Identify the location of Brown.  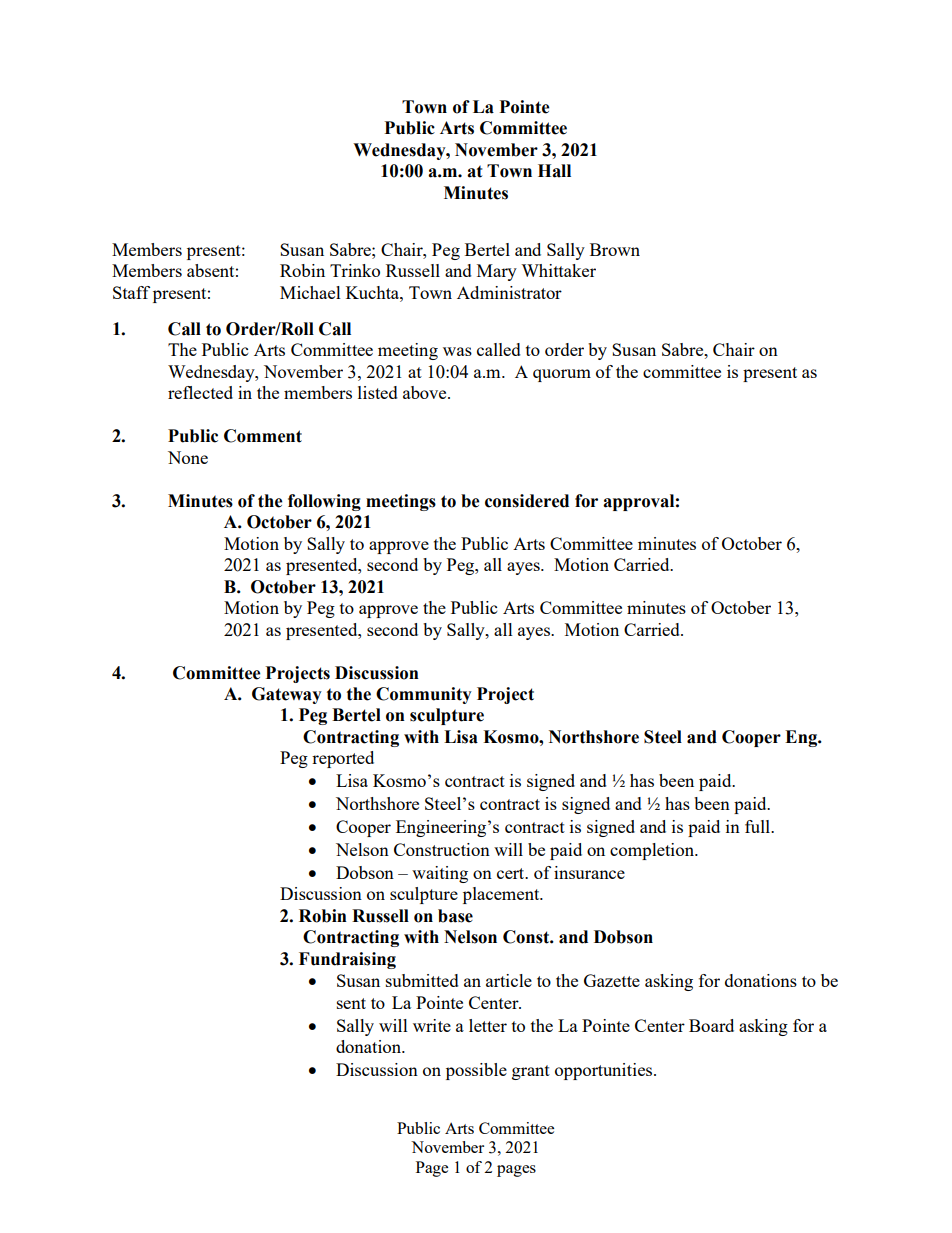
(615, 249).
